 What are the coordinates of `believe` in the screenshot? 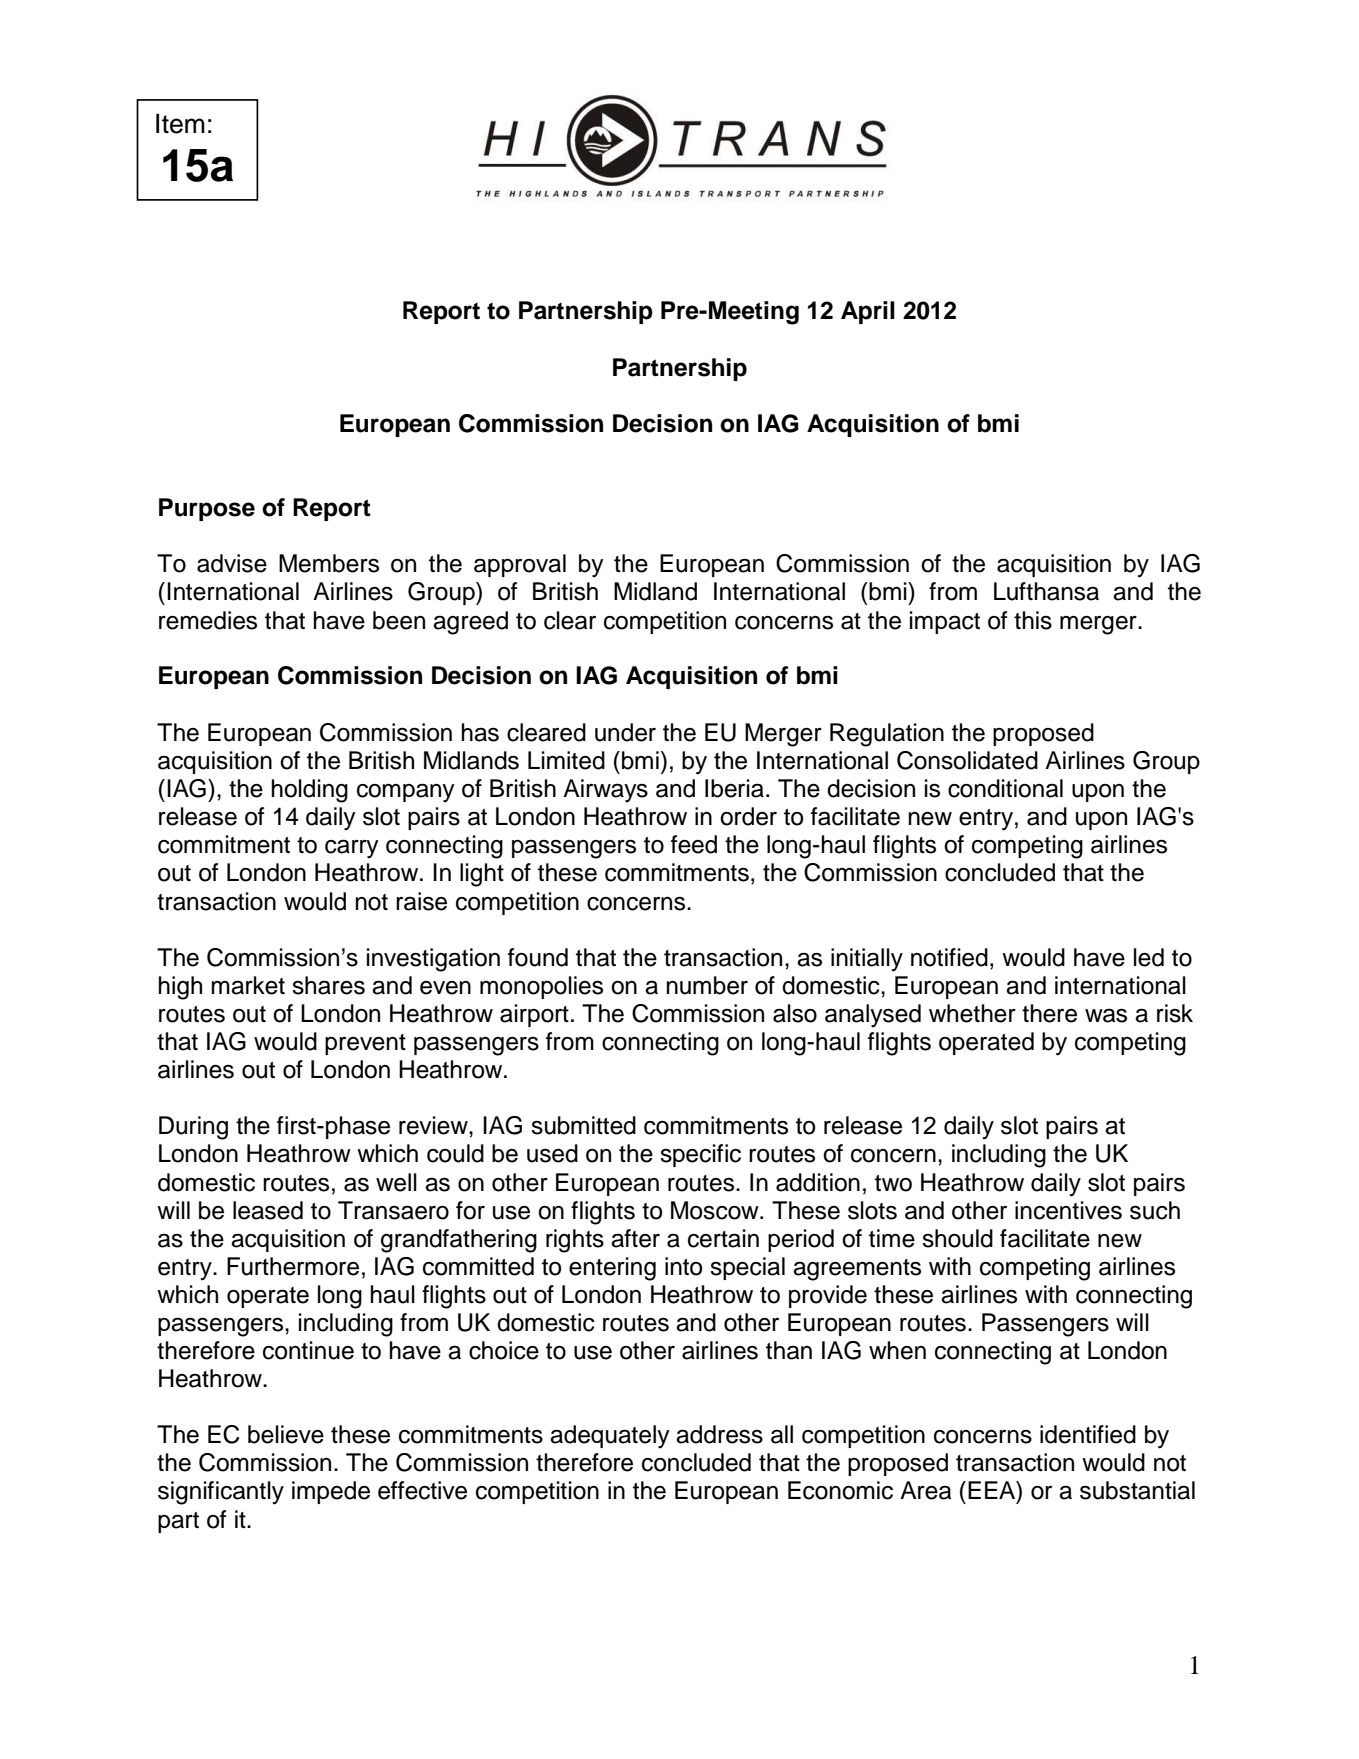 It's located at (286, 1434).
